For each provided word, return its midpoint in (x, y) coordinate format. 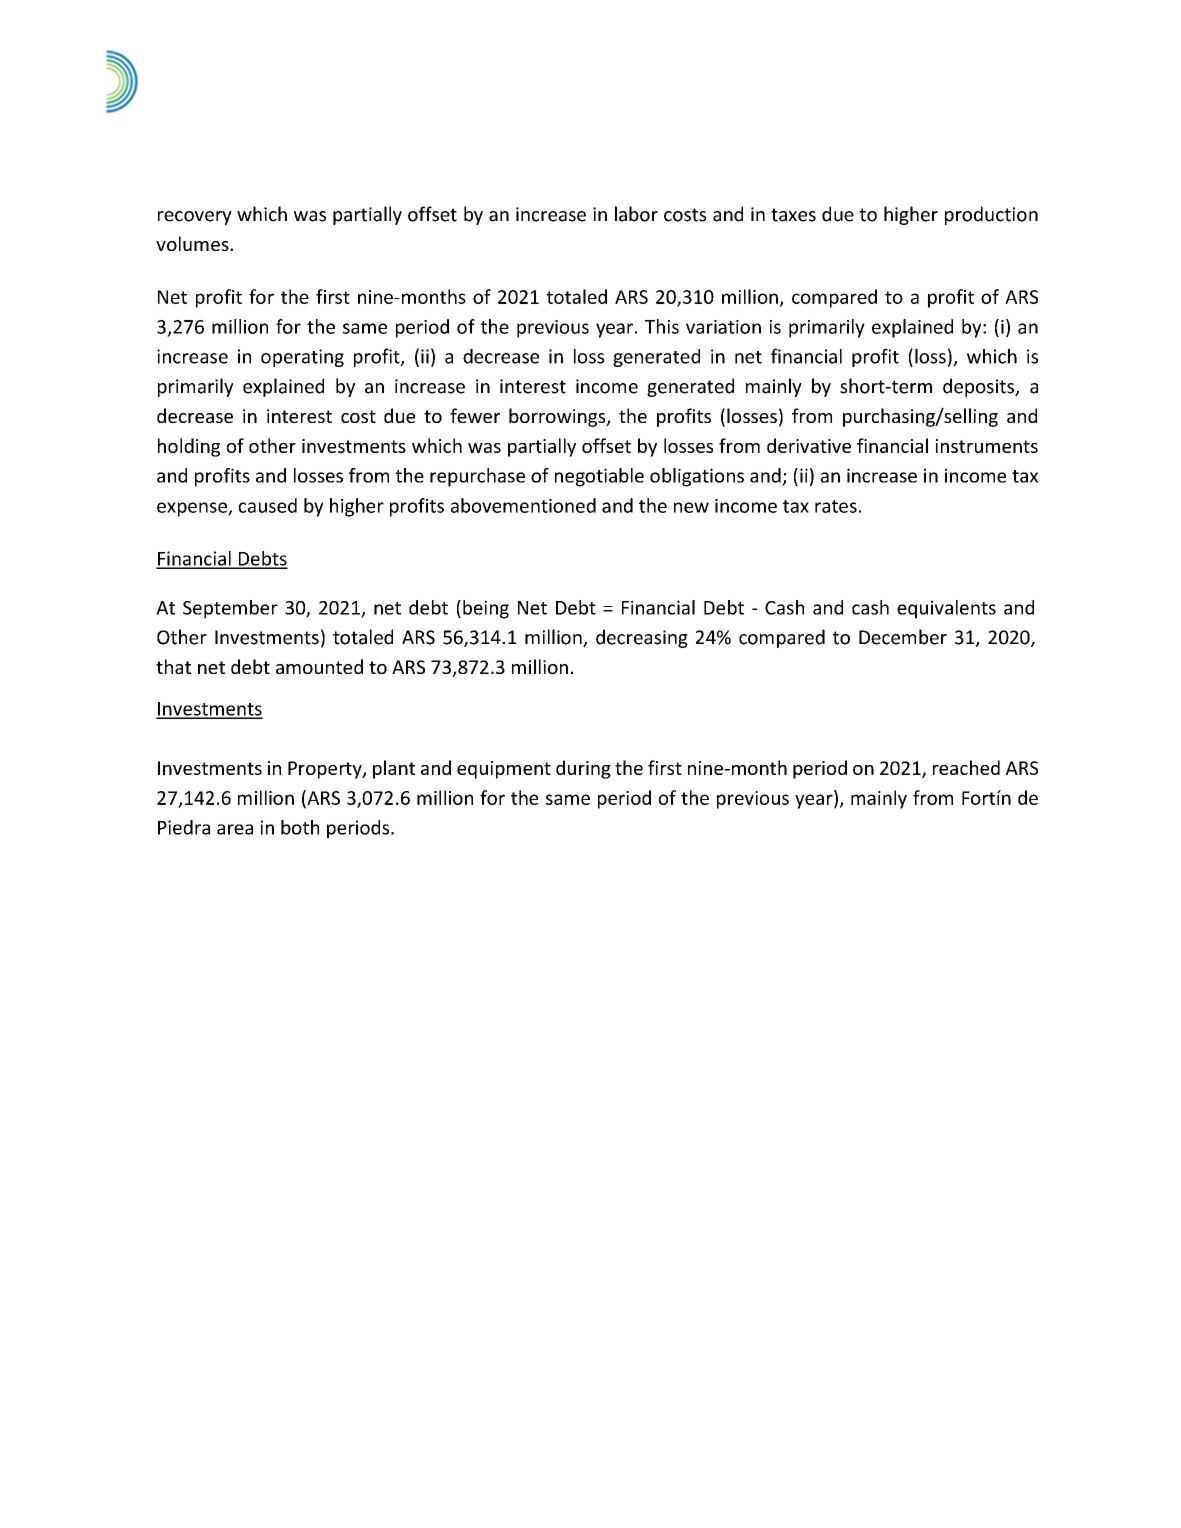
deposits (979, 387)
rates (836, 506)
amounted (319, 666)
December (903, 637)
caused (268, 505)
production (991, 215)
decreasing (642, 638)
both (300, 827)
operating (302, 358)
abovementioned (523, 505)
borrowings (558, 417)
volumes (193, 243)
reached (966, 767)
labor (636, 214)
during (583, 769)
